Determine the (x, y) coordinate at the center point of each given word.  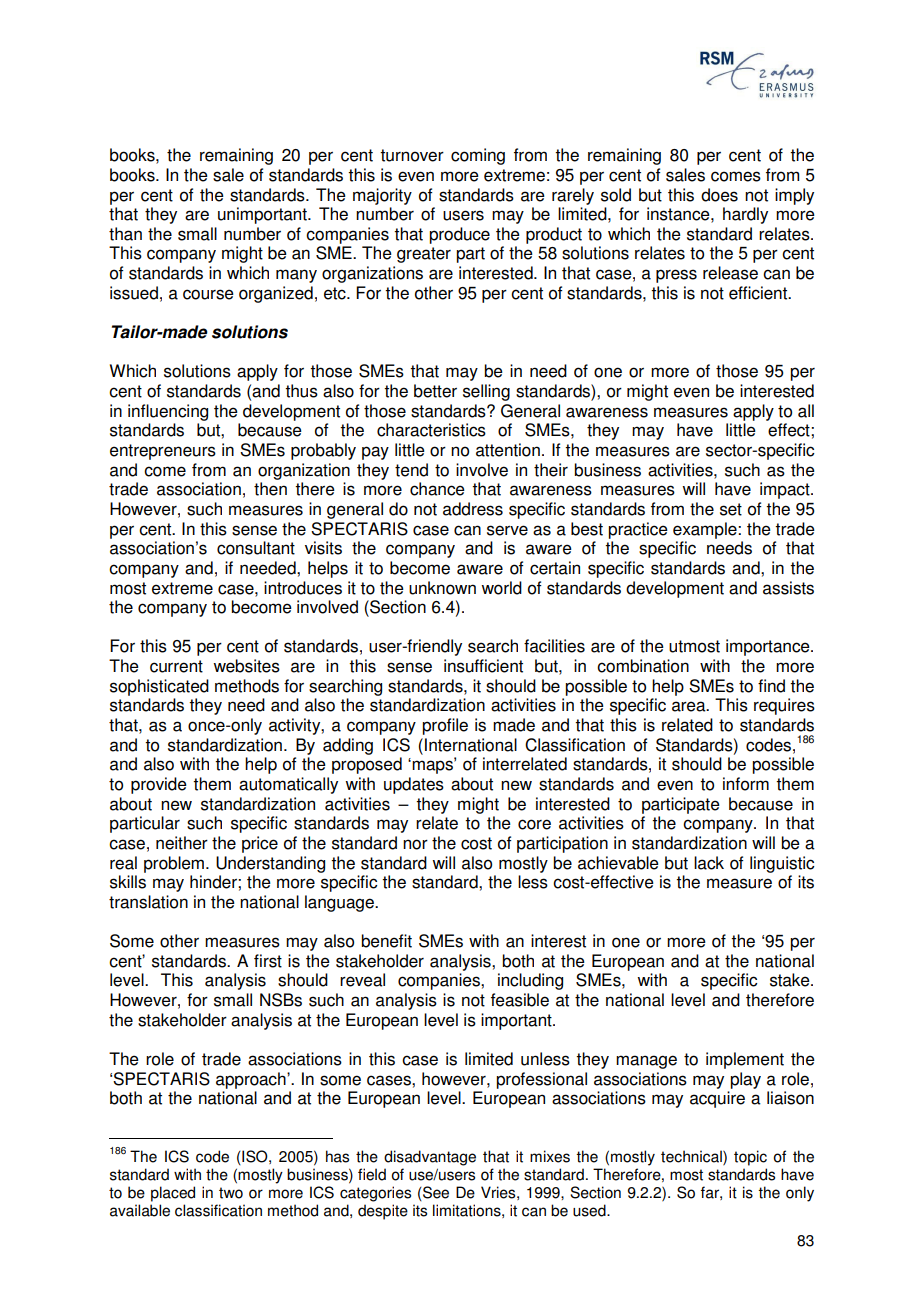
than (125, 234)
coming (478, 156)
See (435, 1193)
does (719, 195)
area (690, 706)
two (231, 1193)
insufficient (483, 666)
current (176, 666)
